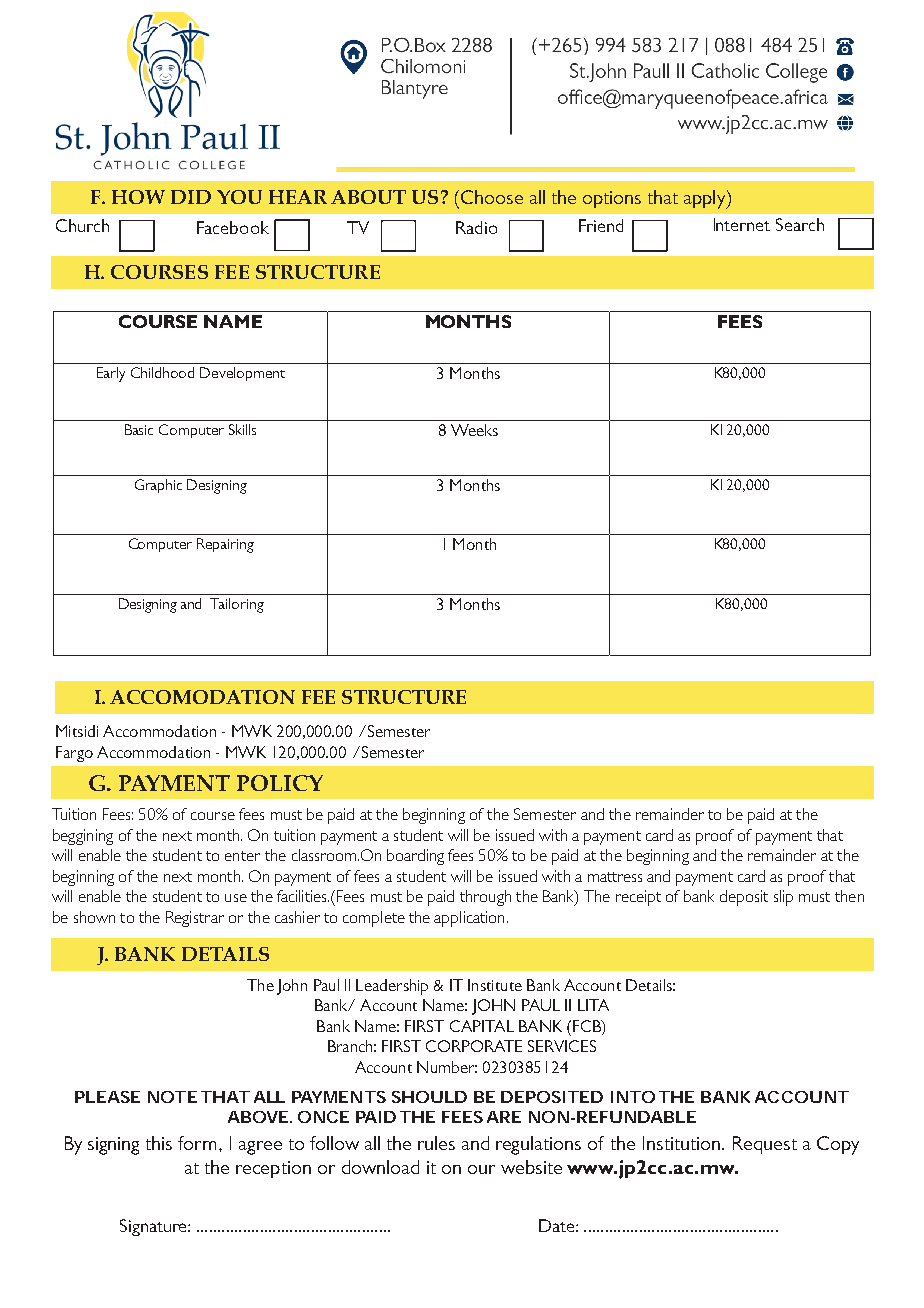 The image size is (924, 1308). Describe the element at coordinates (280, 783) in the screenshot. I see `POLICY` at that location.
